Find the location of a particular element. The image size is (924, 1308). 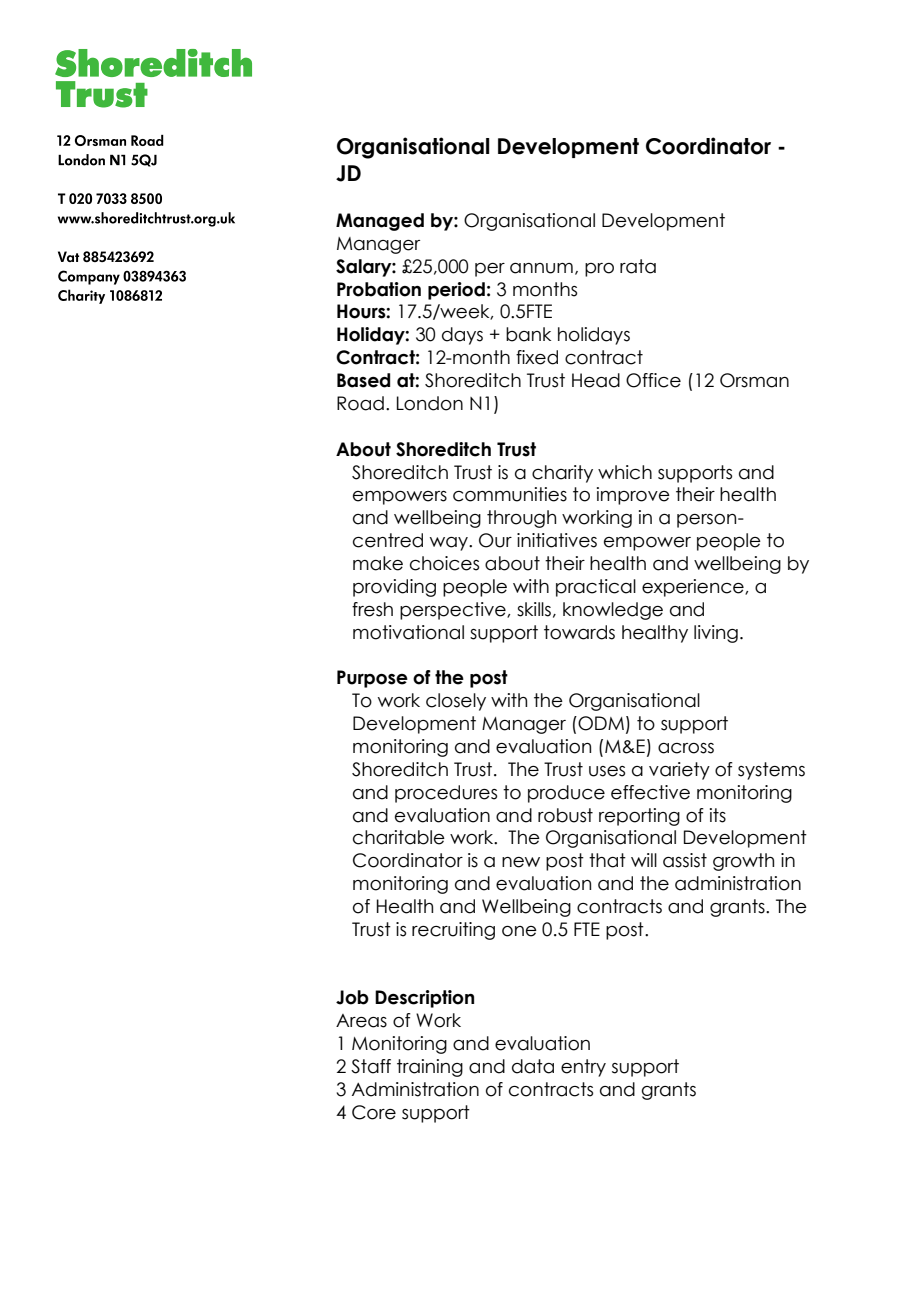

living is located at coordinates (716, 634).
